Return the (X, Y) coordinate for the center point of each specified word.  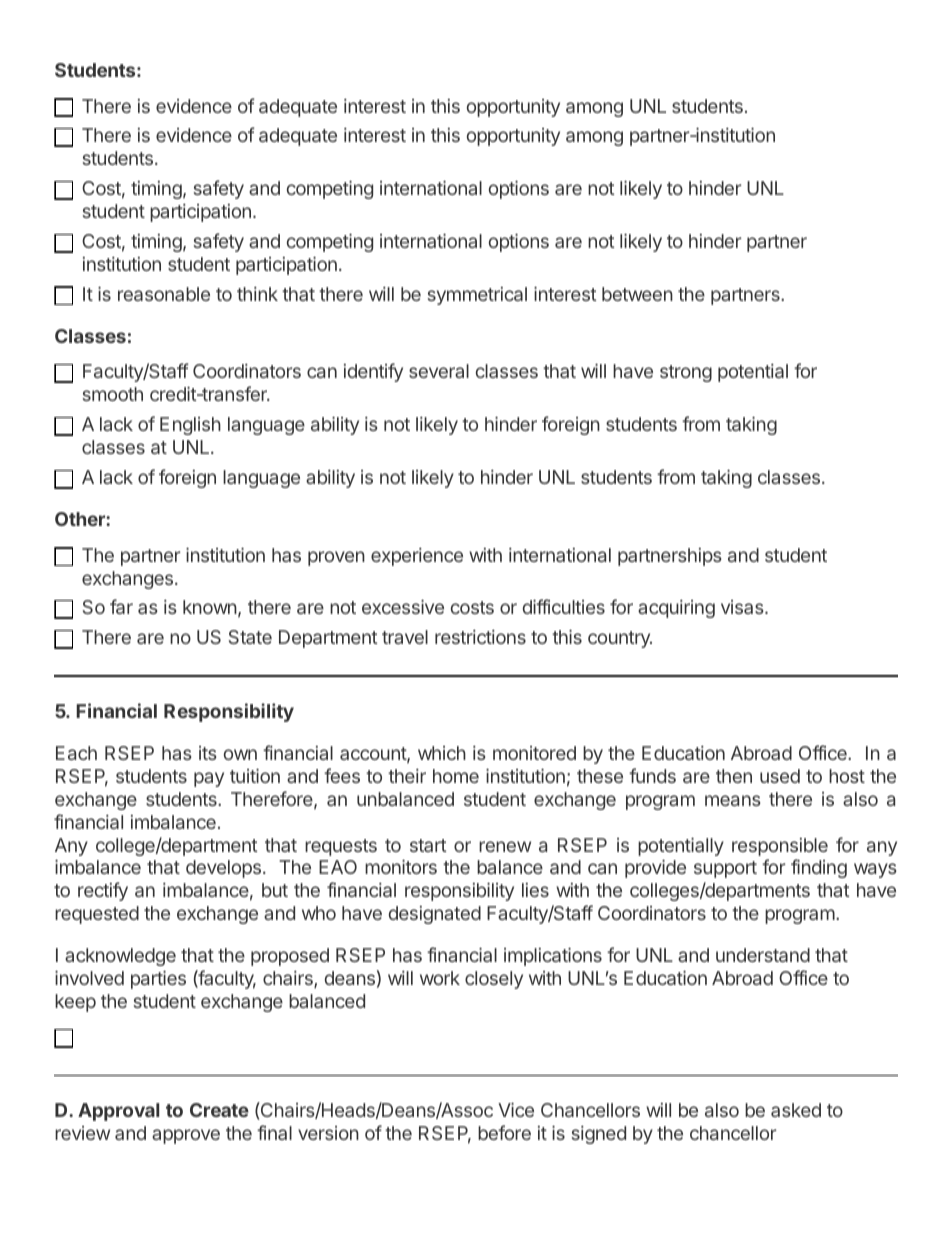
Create (219, 1110)
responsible (780, 847)
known (210, 607)
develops (223, 869)
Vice (516, 1110)
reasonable (164, 294)
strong (686, 373)
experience (417, 557)
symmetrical (477, 296)
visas (743, 607)
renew (505, 846)
